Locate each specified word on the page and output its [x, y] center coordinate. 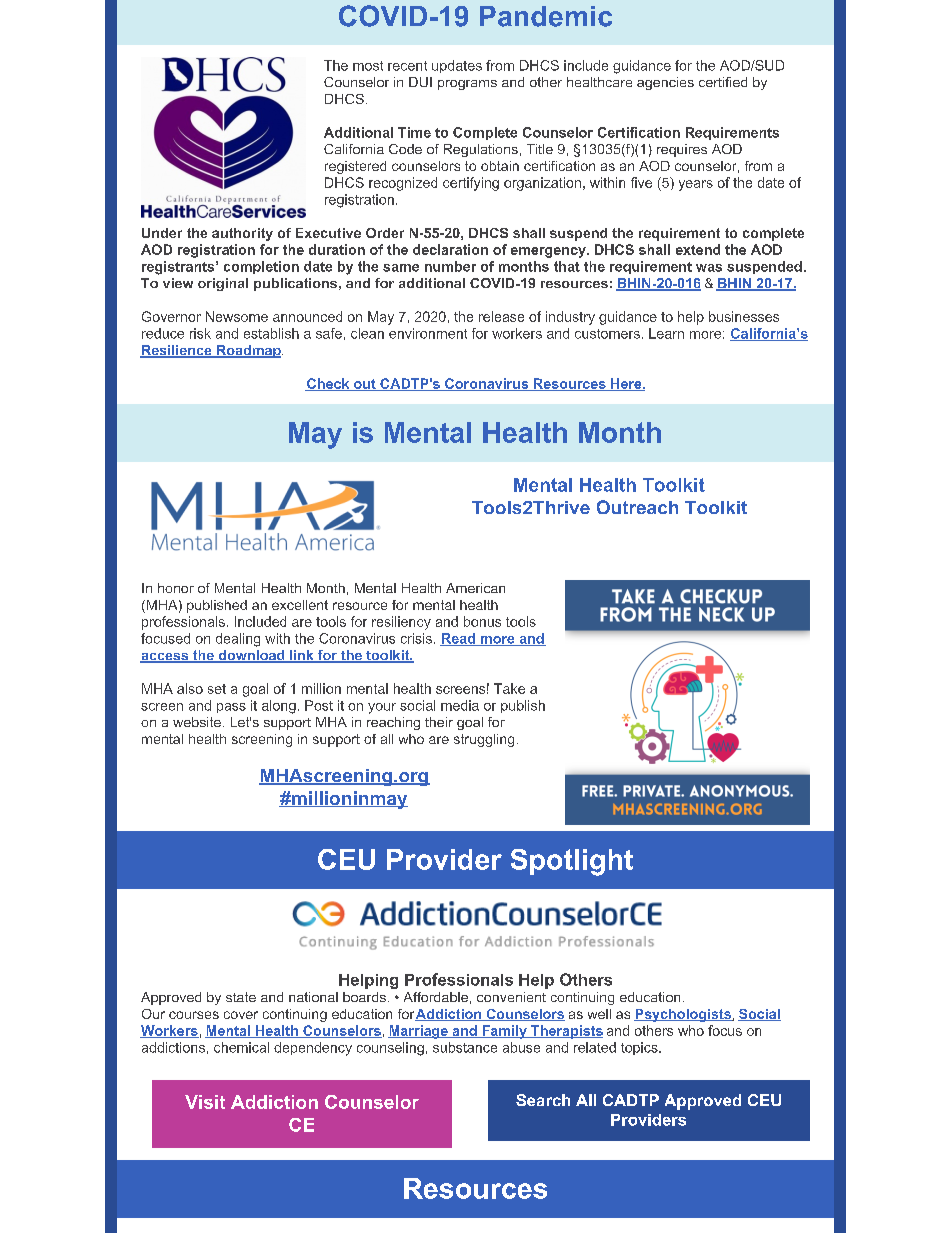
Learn [666, 333]
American [475, 588]
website [197, 722]
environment [428, 333]
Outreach [637, 507]
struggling [484, 740]
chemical [241, 1047]
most [368, 66]
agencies [665, 83]
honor [176, 588]
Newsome [237, 316]
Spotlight [572, 862]
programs [467, 85]
